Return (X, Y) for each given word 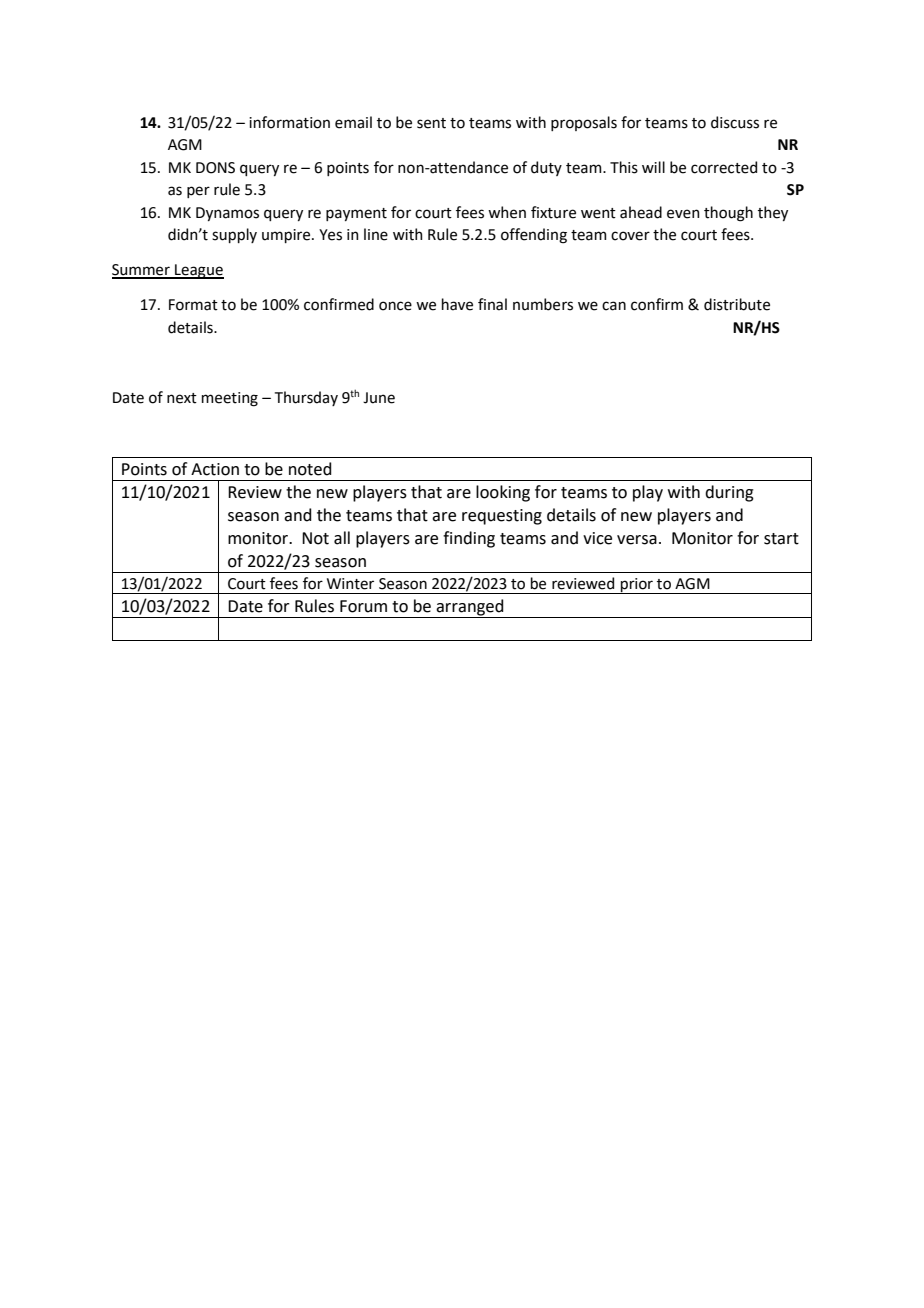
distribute (737, 304)
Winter (350, 584)
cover (630, 236)
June (379, 398)
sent (431, 123)
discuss (735, 122)
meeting (230, 399)
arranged (470, 608)
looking (503, 493)
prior (637, 586)
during (729, 493)
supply (234, 235)
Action (215, 469)
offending (534, 236)
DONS (215, 168)
